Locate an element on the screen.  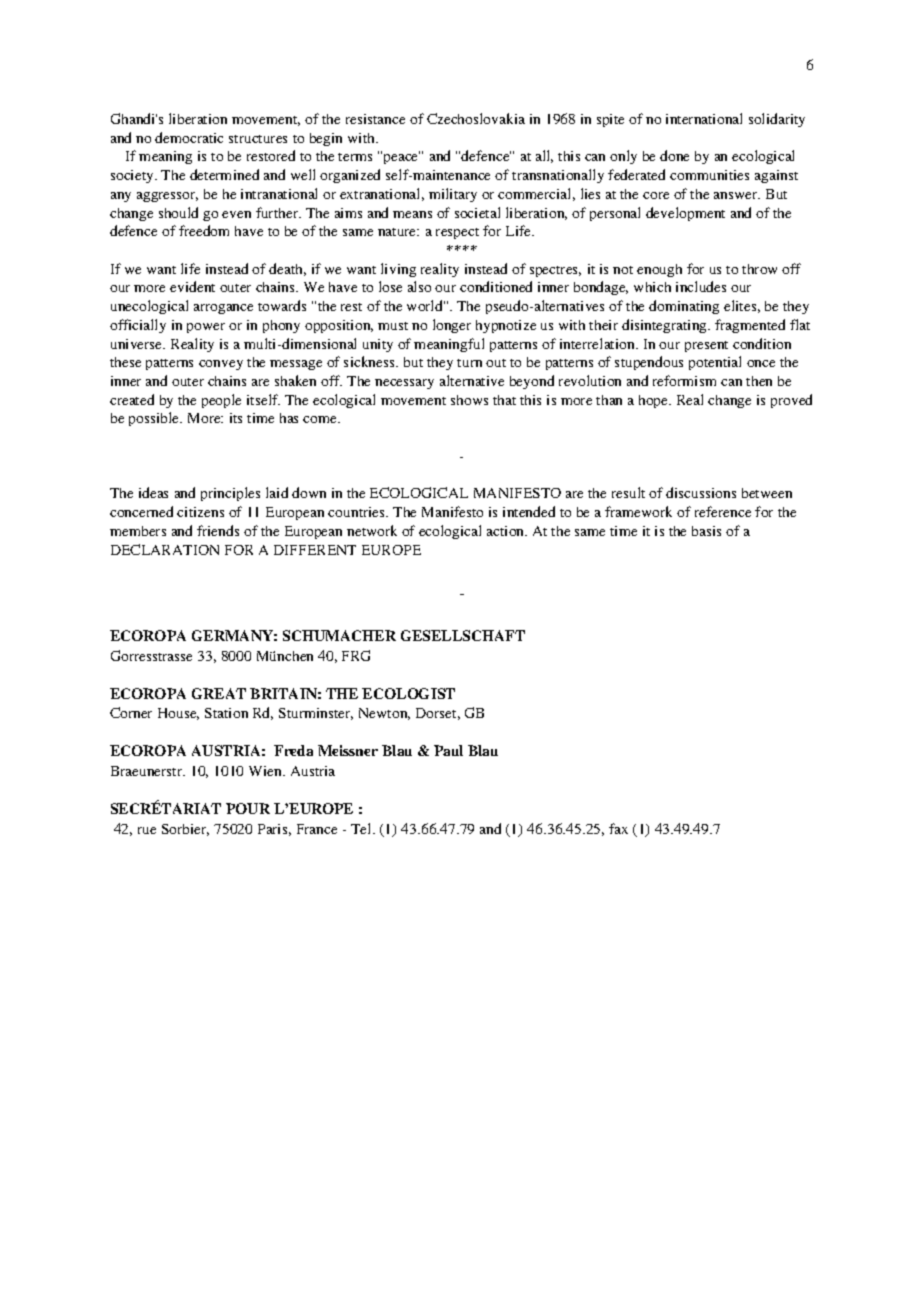
POUR is located at coordinates (248, 808).
